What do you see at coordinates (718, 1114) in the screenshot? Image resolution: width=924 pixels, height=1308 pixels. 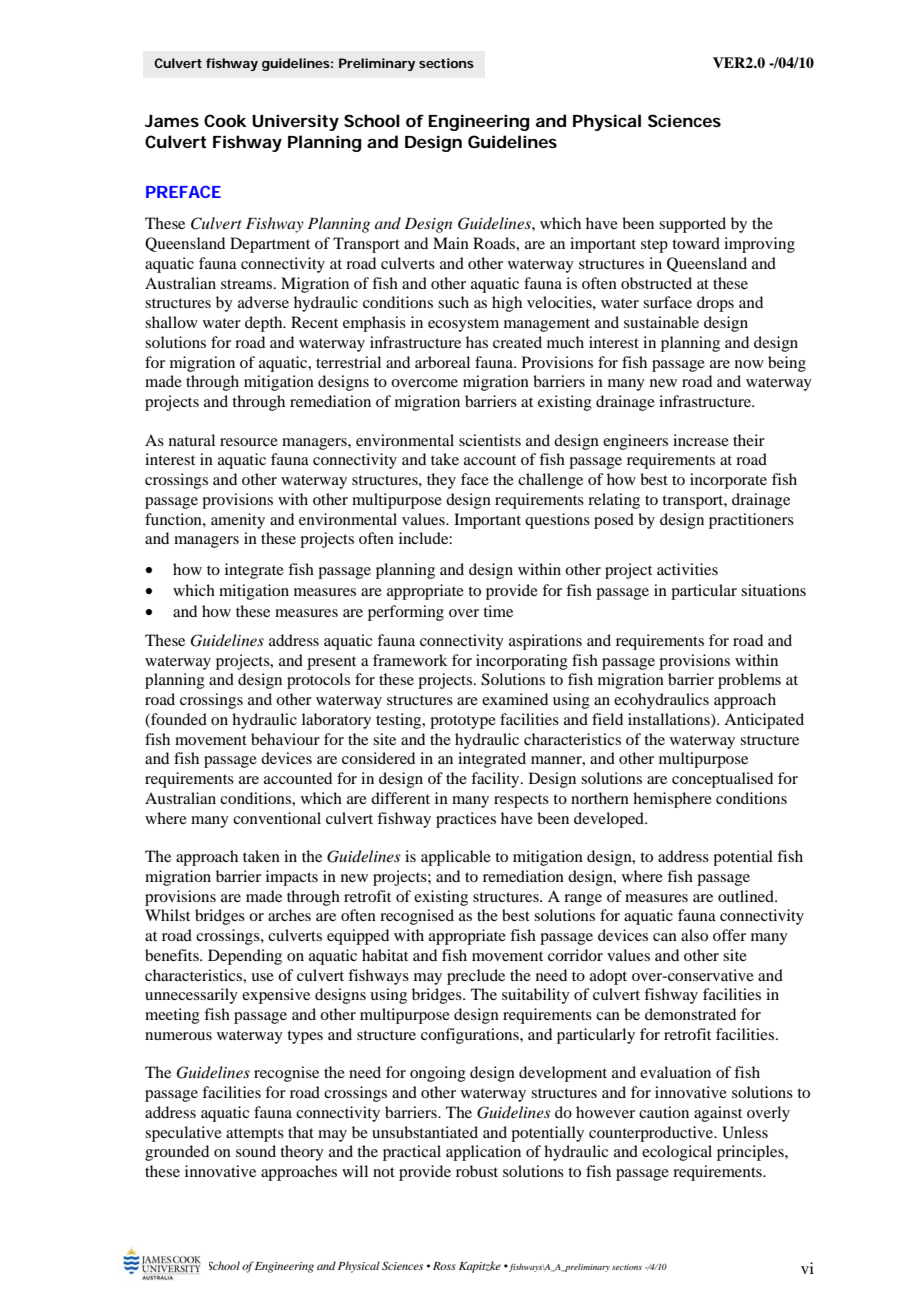 I see `against` at bounding box center [718, 1114].
